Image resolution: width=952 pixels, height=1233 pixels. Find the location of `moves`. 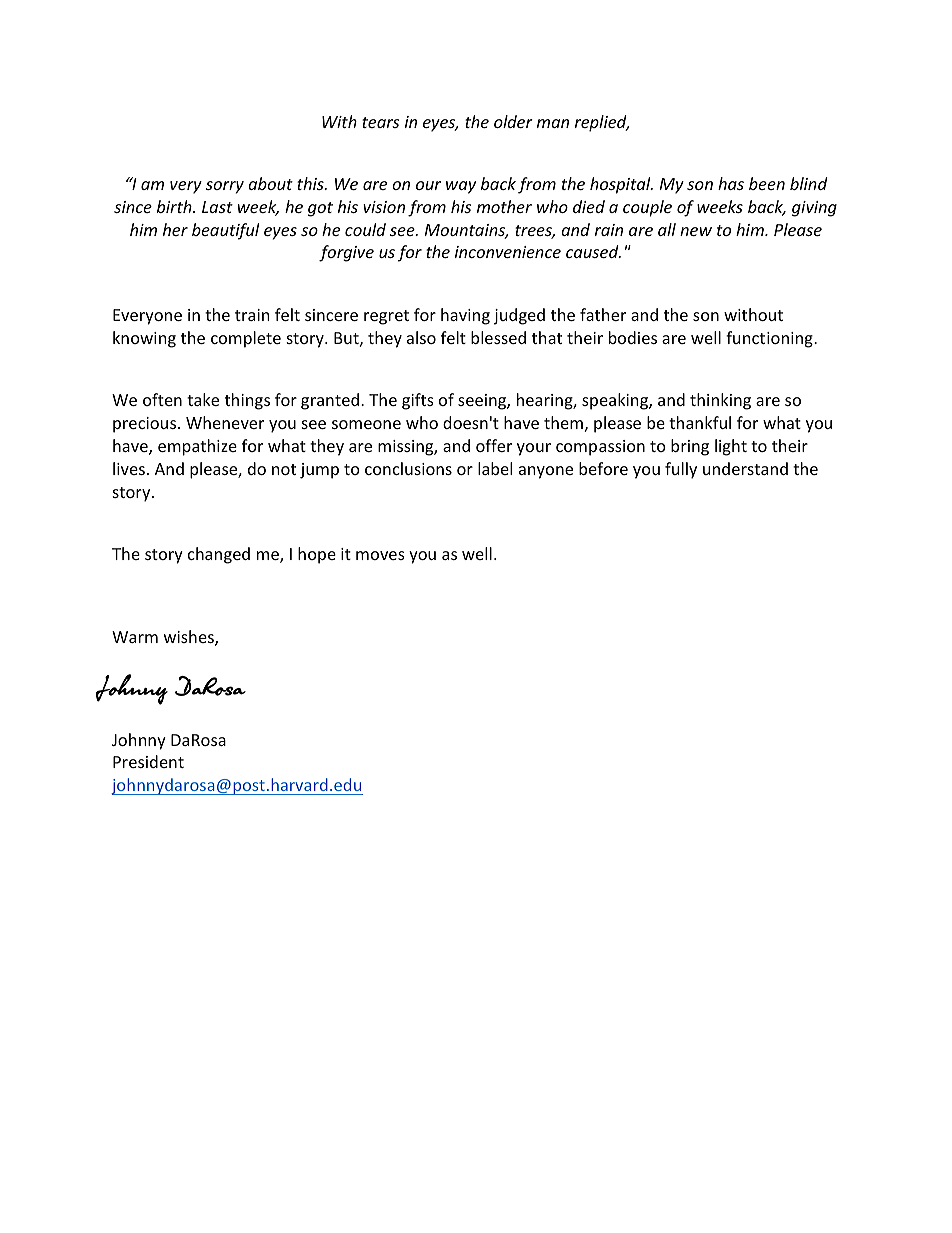

moves is located at coordinates (380, 555).
